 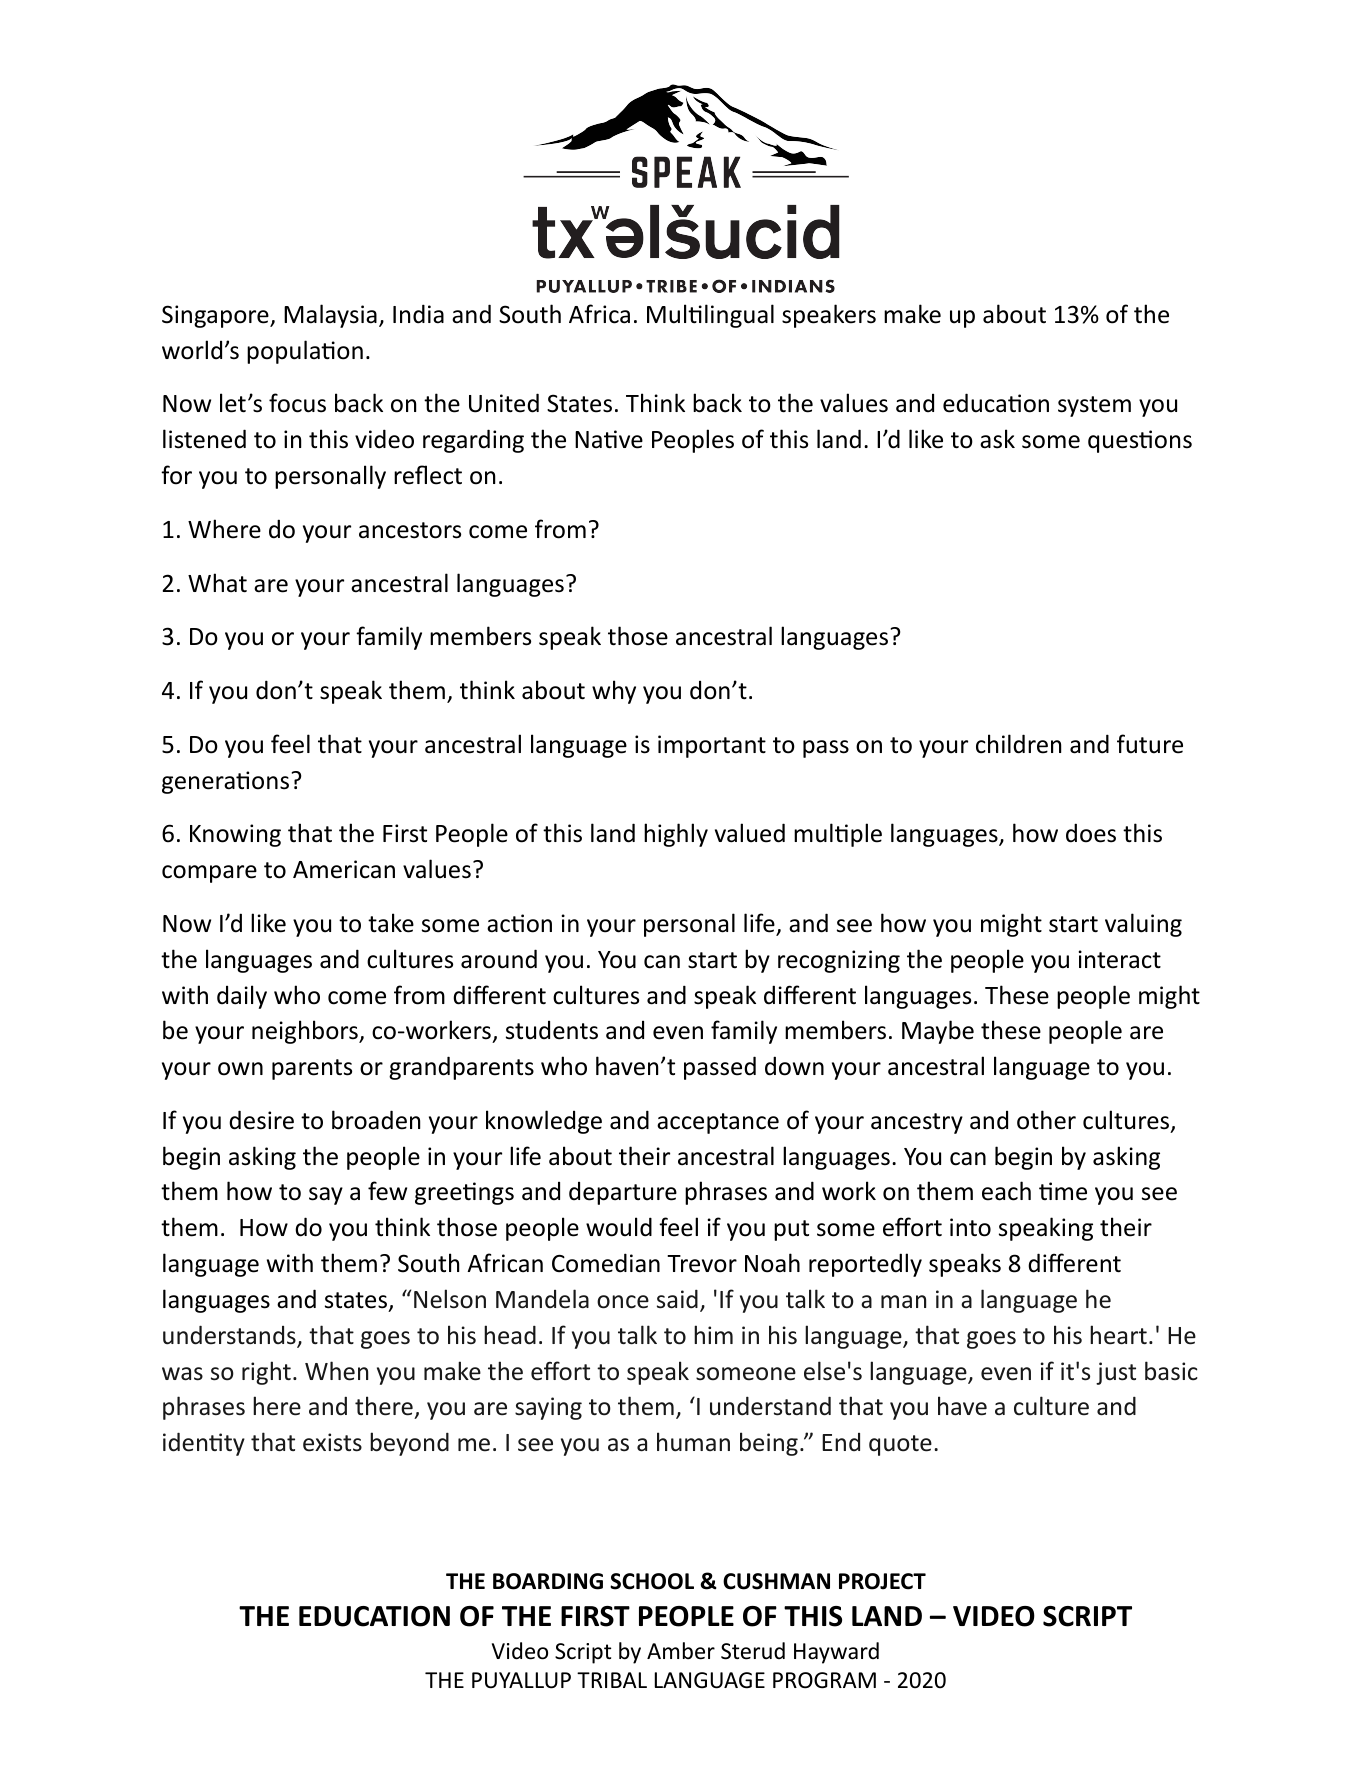 What do you see at coordinates (548, 1581) in the screenshot?
I see `BOARDING` at bounding box center [548, 1581].
